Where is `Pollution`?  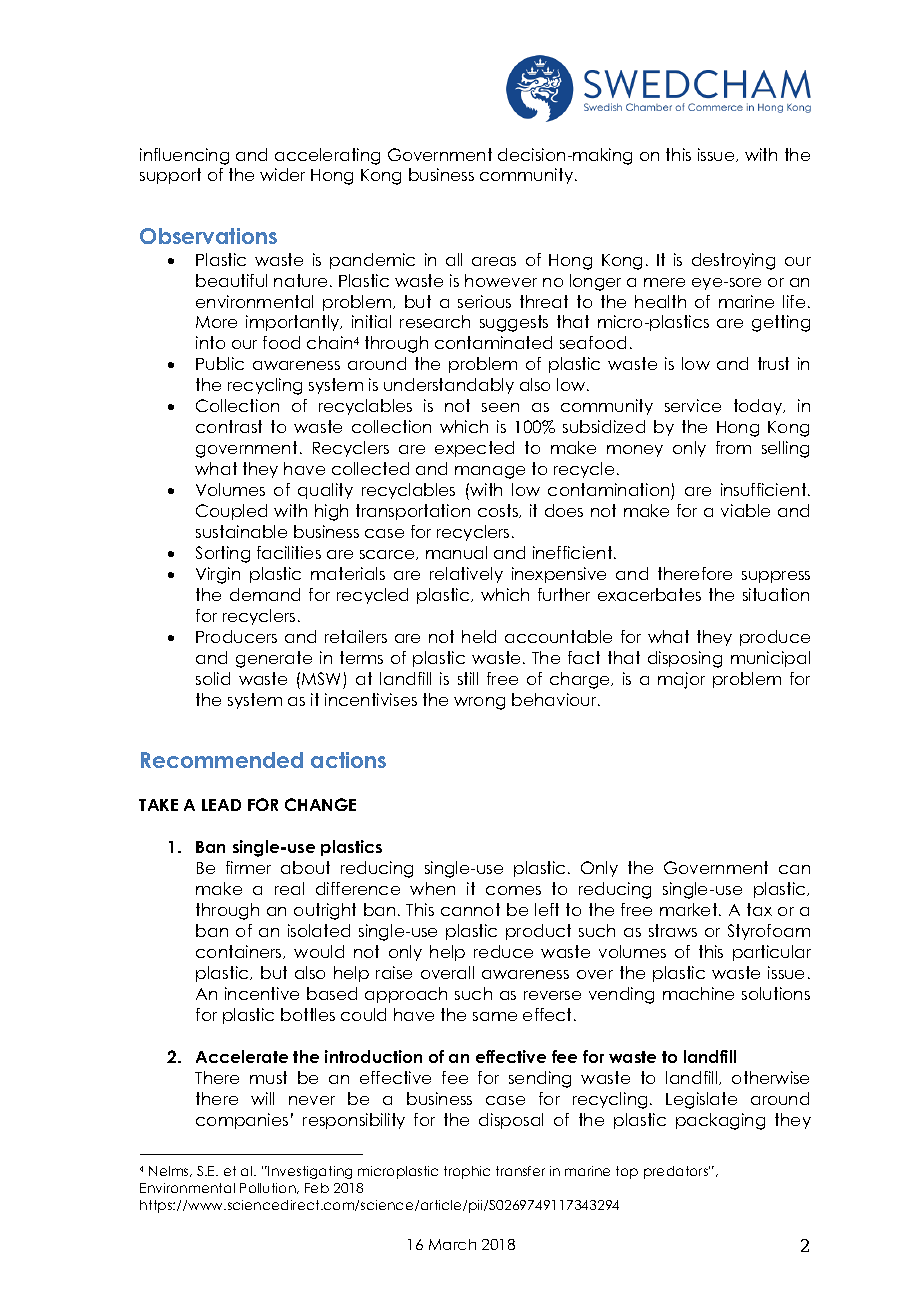 Pollution is located at coordinates (269, 1188).
